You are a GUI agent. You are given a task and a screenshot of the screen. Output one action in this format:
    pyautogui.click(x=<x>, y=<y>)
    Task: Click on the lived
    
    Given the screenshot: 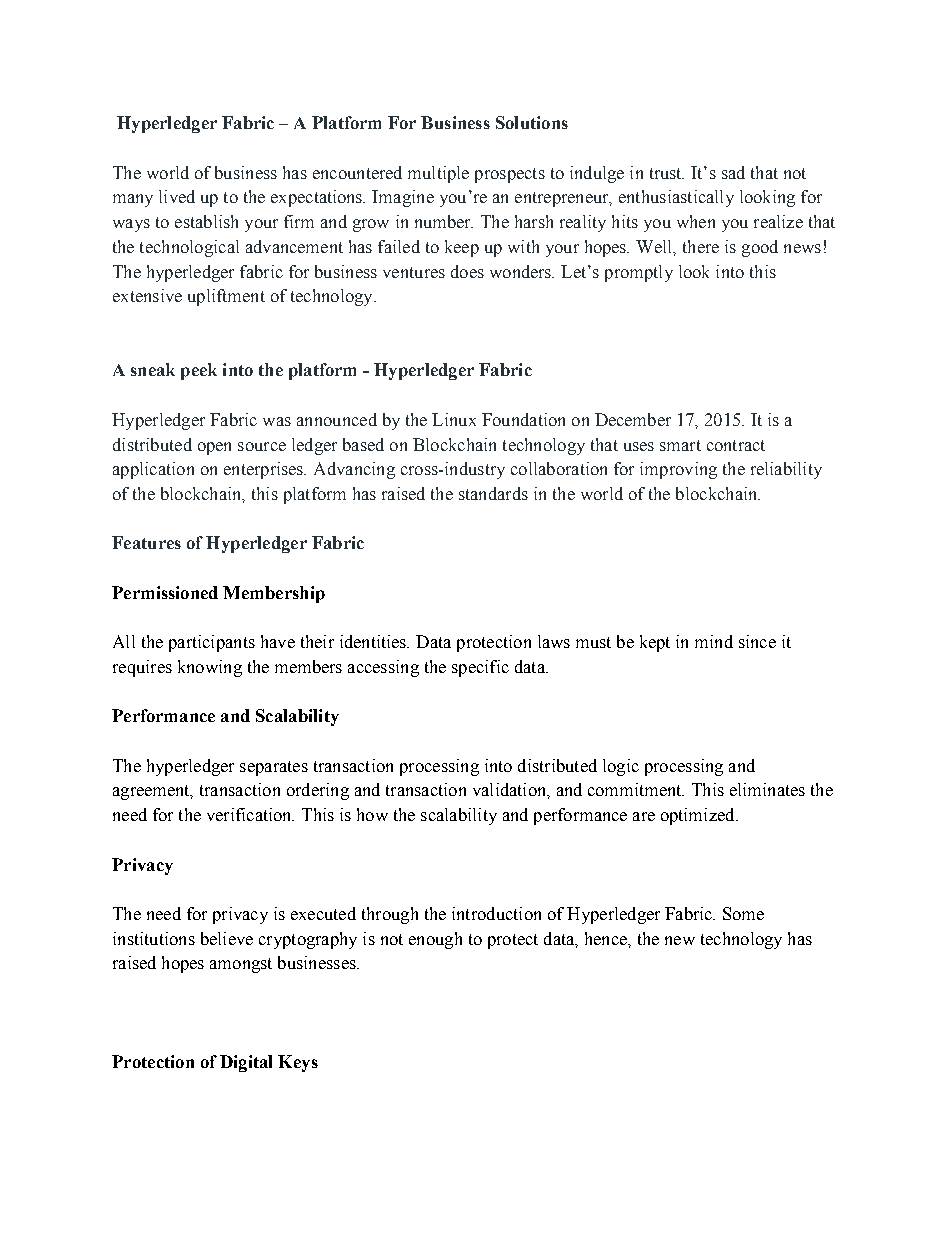 What is the action you would take?
    pyautogui.click(x=177, y=196)
